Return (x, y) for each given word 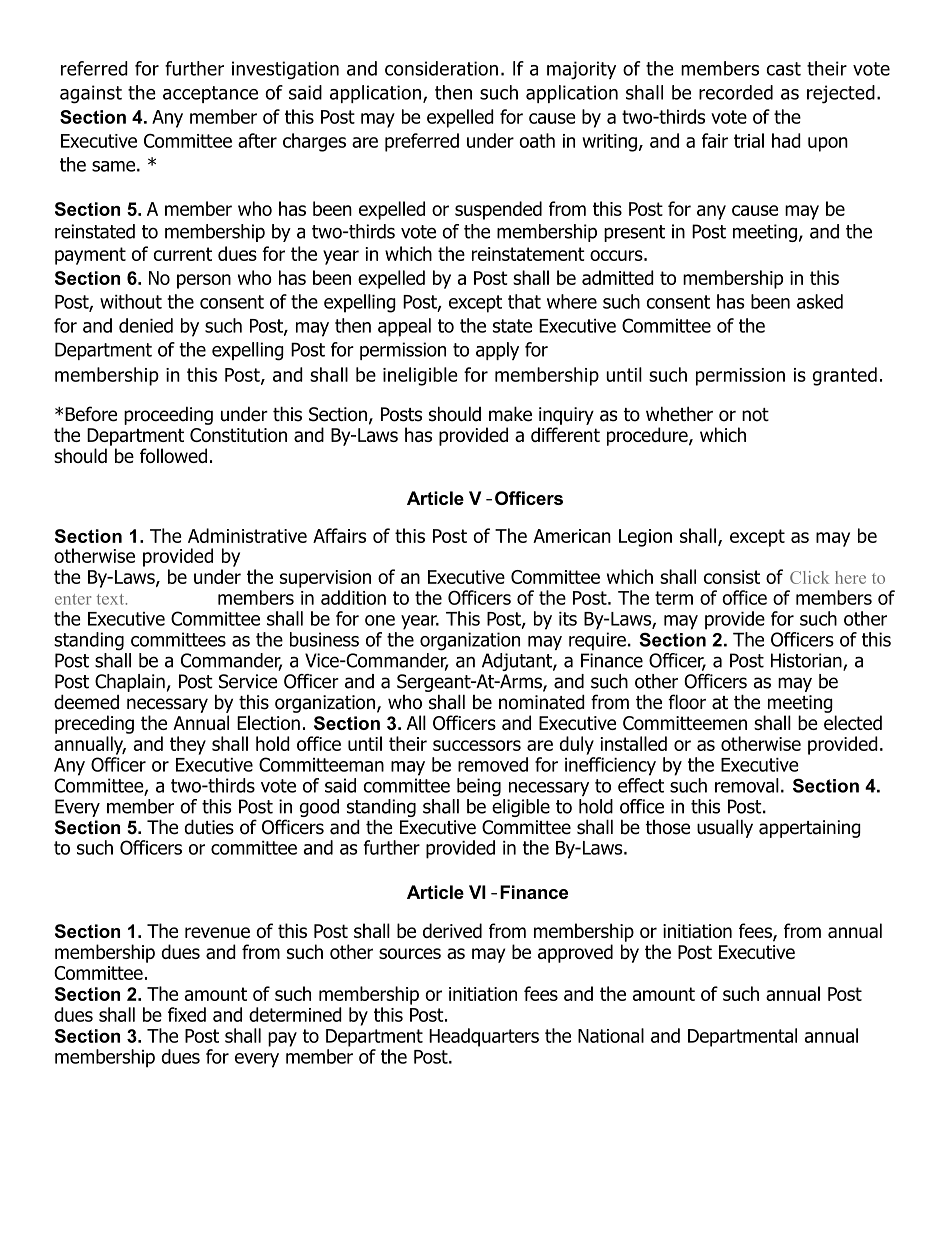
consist (732, 577)
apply (497, 351)
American (572, 536)
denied (146, 325)
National (611, 1035)
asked (820, 301)
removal (747, 785)
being (479, 787)
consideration (441, 68)
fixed (187, 1014)
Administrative (247, 535)
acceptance (210, 94)
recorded (736, 92)
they (188, 745)
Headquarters (484, 1037)
